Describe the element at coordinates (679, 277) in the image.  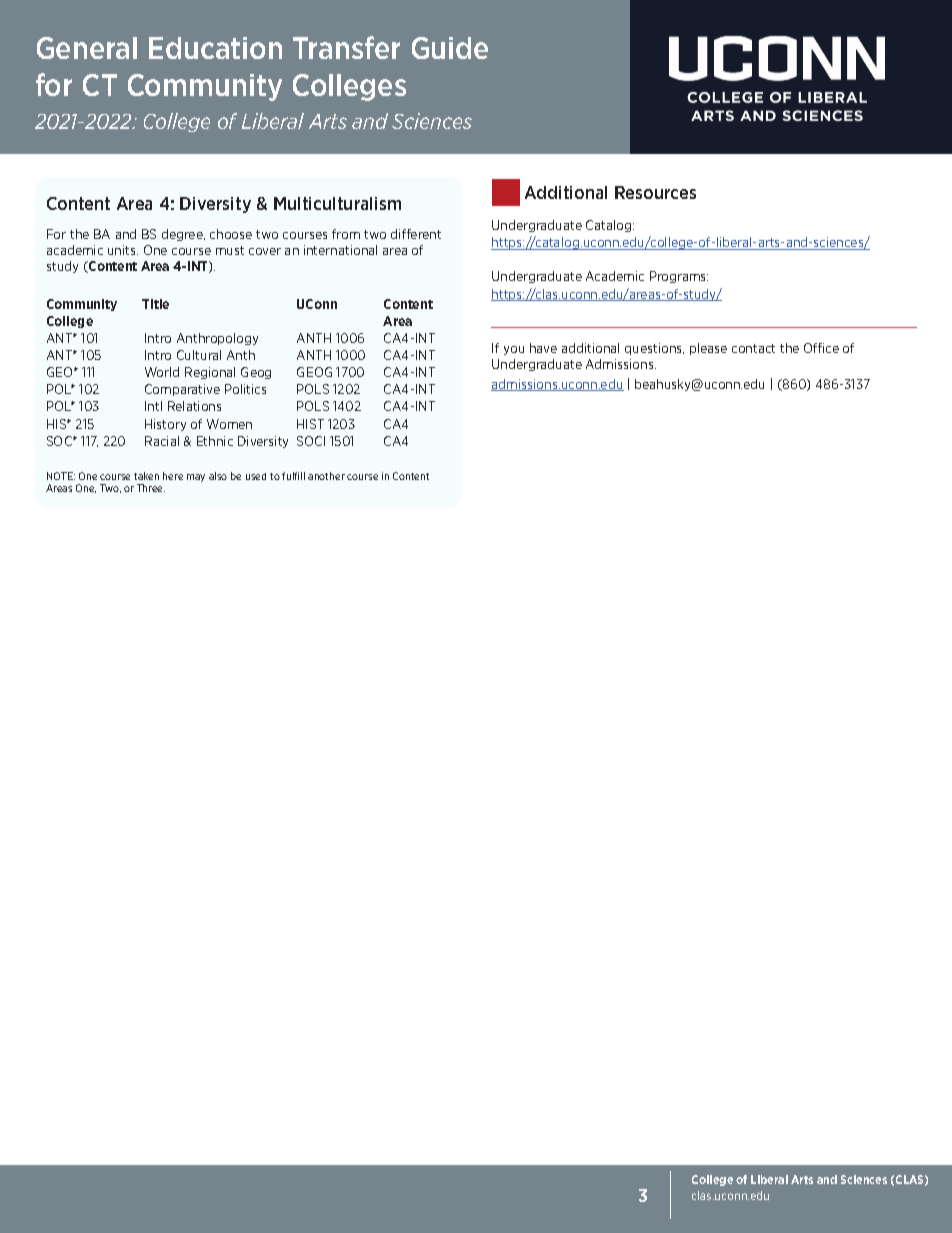
I see `Programs` at that location.
